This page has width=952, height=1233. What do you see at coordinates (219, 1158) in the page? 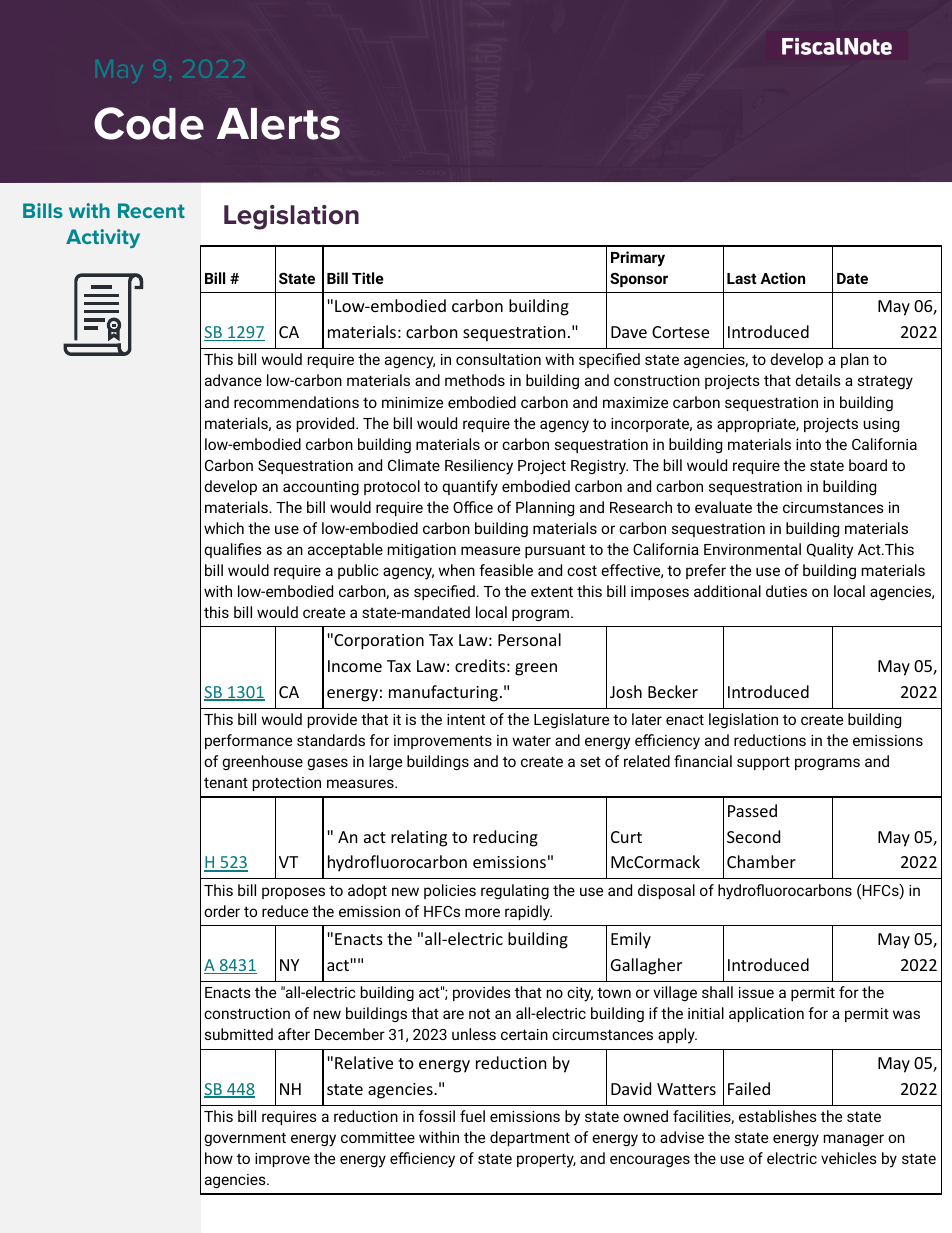
I see `how` at bounding box center [219, 1158].
